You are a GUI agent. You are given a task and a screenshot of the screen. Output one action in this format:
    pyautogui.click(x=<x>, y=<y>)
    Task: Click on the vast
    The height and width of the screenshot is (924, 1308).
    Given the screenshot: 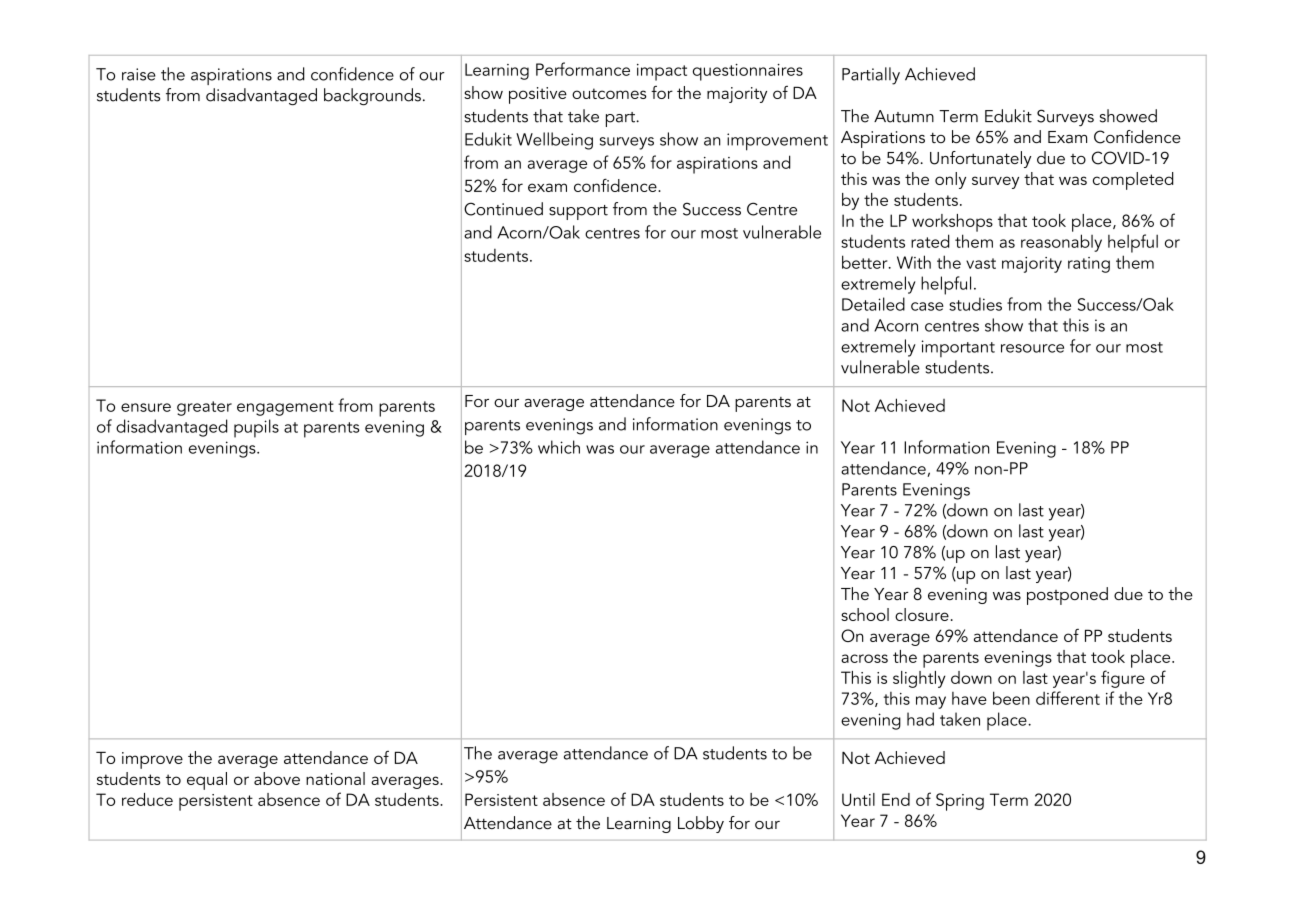 What is the action you would take?
    pyautogui.click(x=981, y=263)
